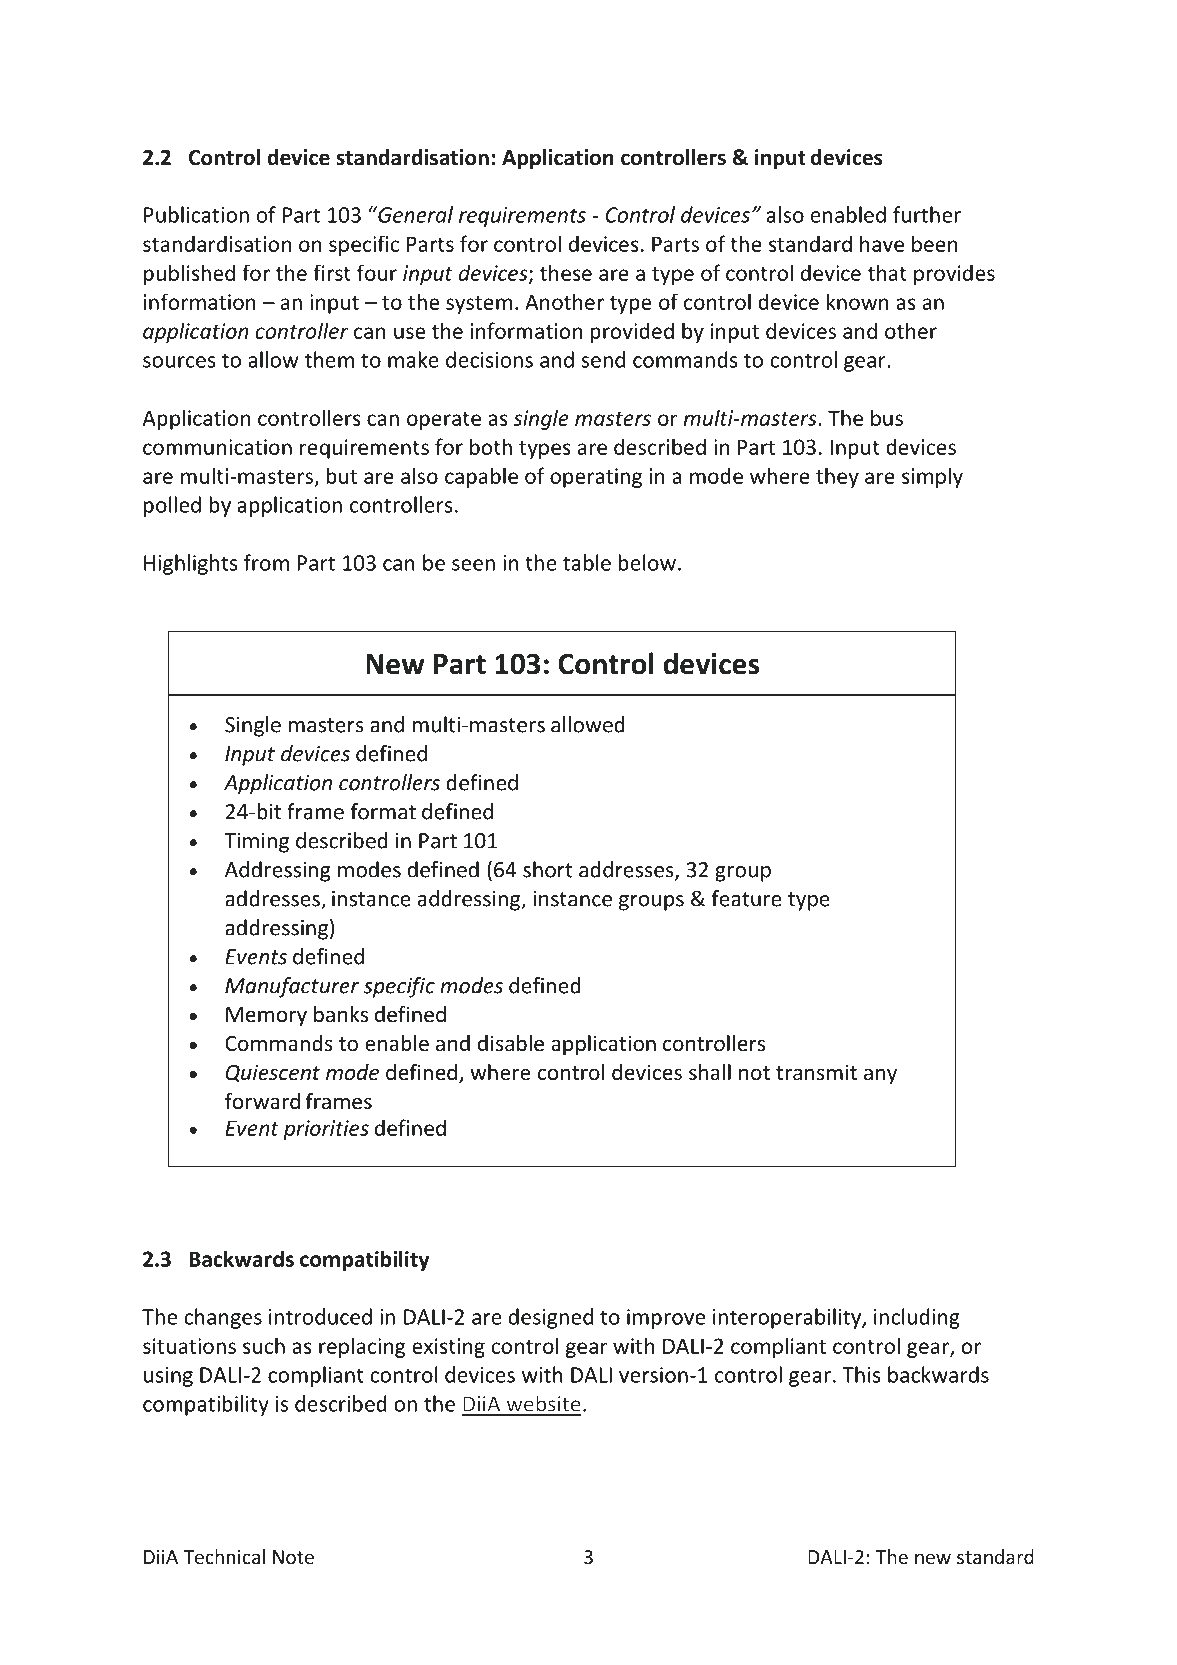 The height and width of the page is (1665, 1177). What do you see at coordinates (448, 1348) in the page?
I see `existing` at bounding box center [448, 1348].
